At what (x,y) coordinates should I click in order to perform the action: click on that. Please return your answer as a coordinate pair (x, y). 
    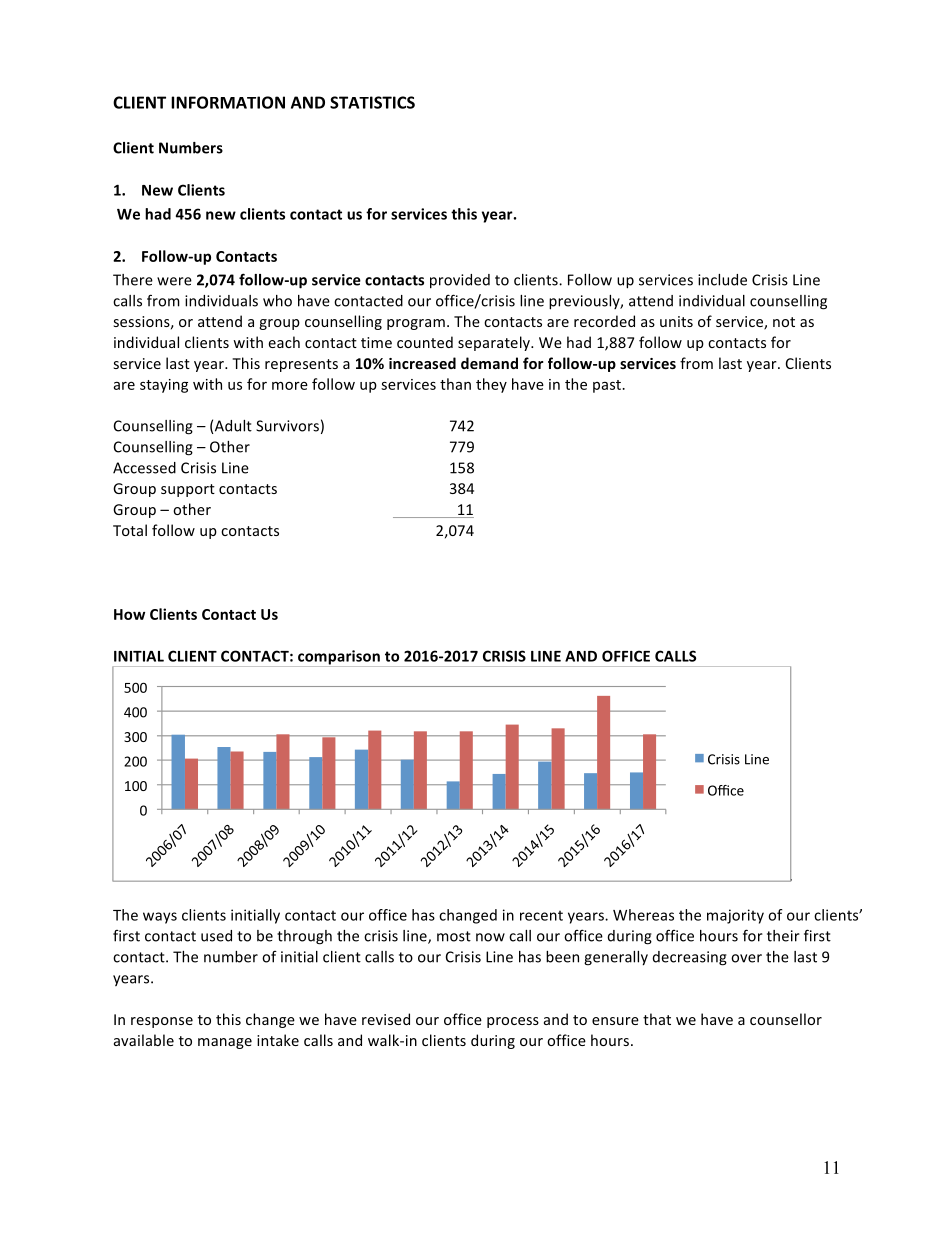
    Looking at the image, I should click on (657, 1019).
